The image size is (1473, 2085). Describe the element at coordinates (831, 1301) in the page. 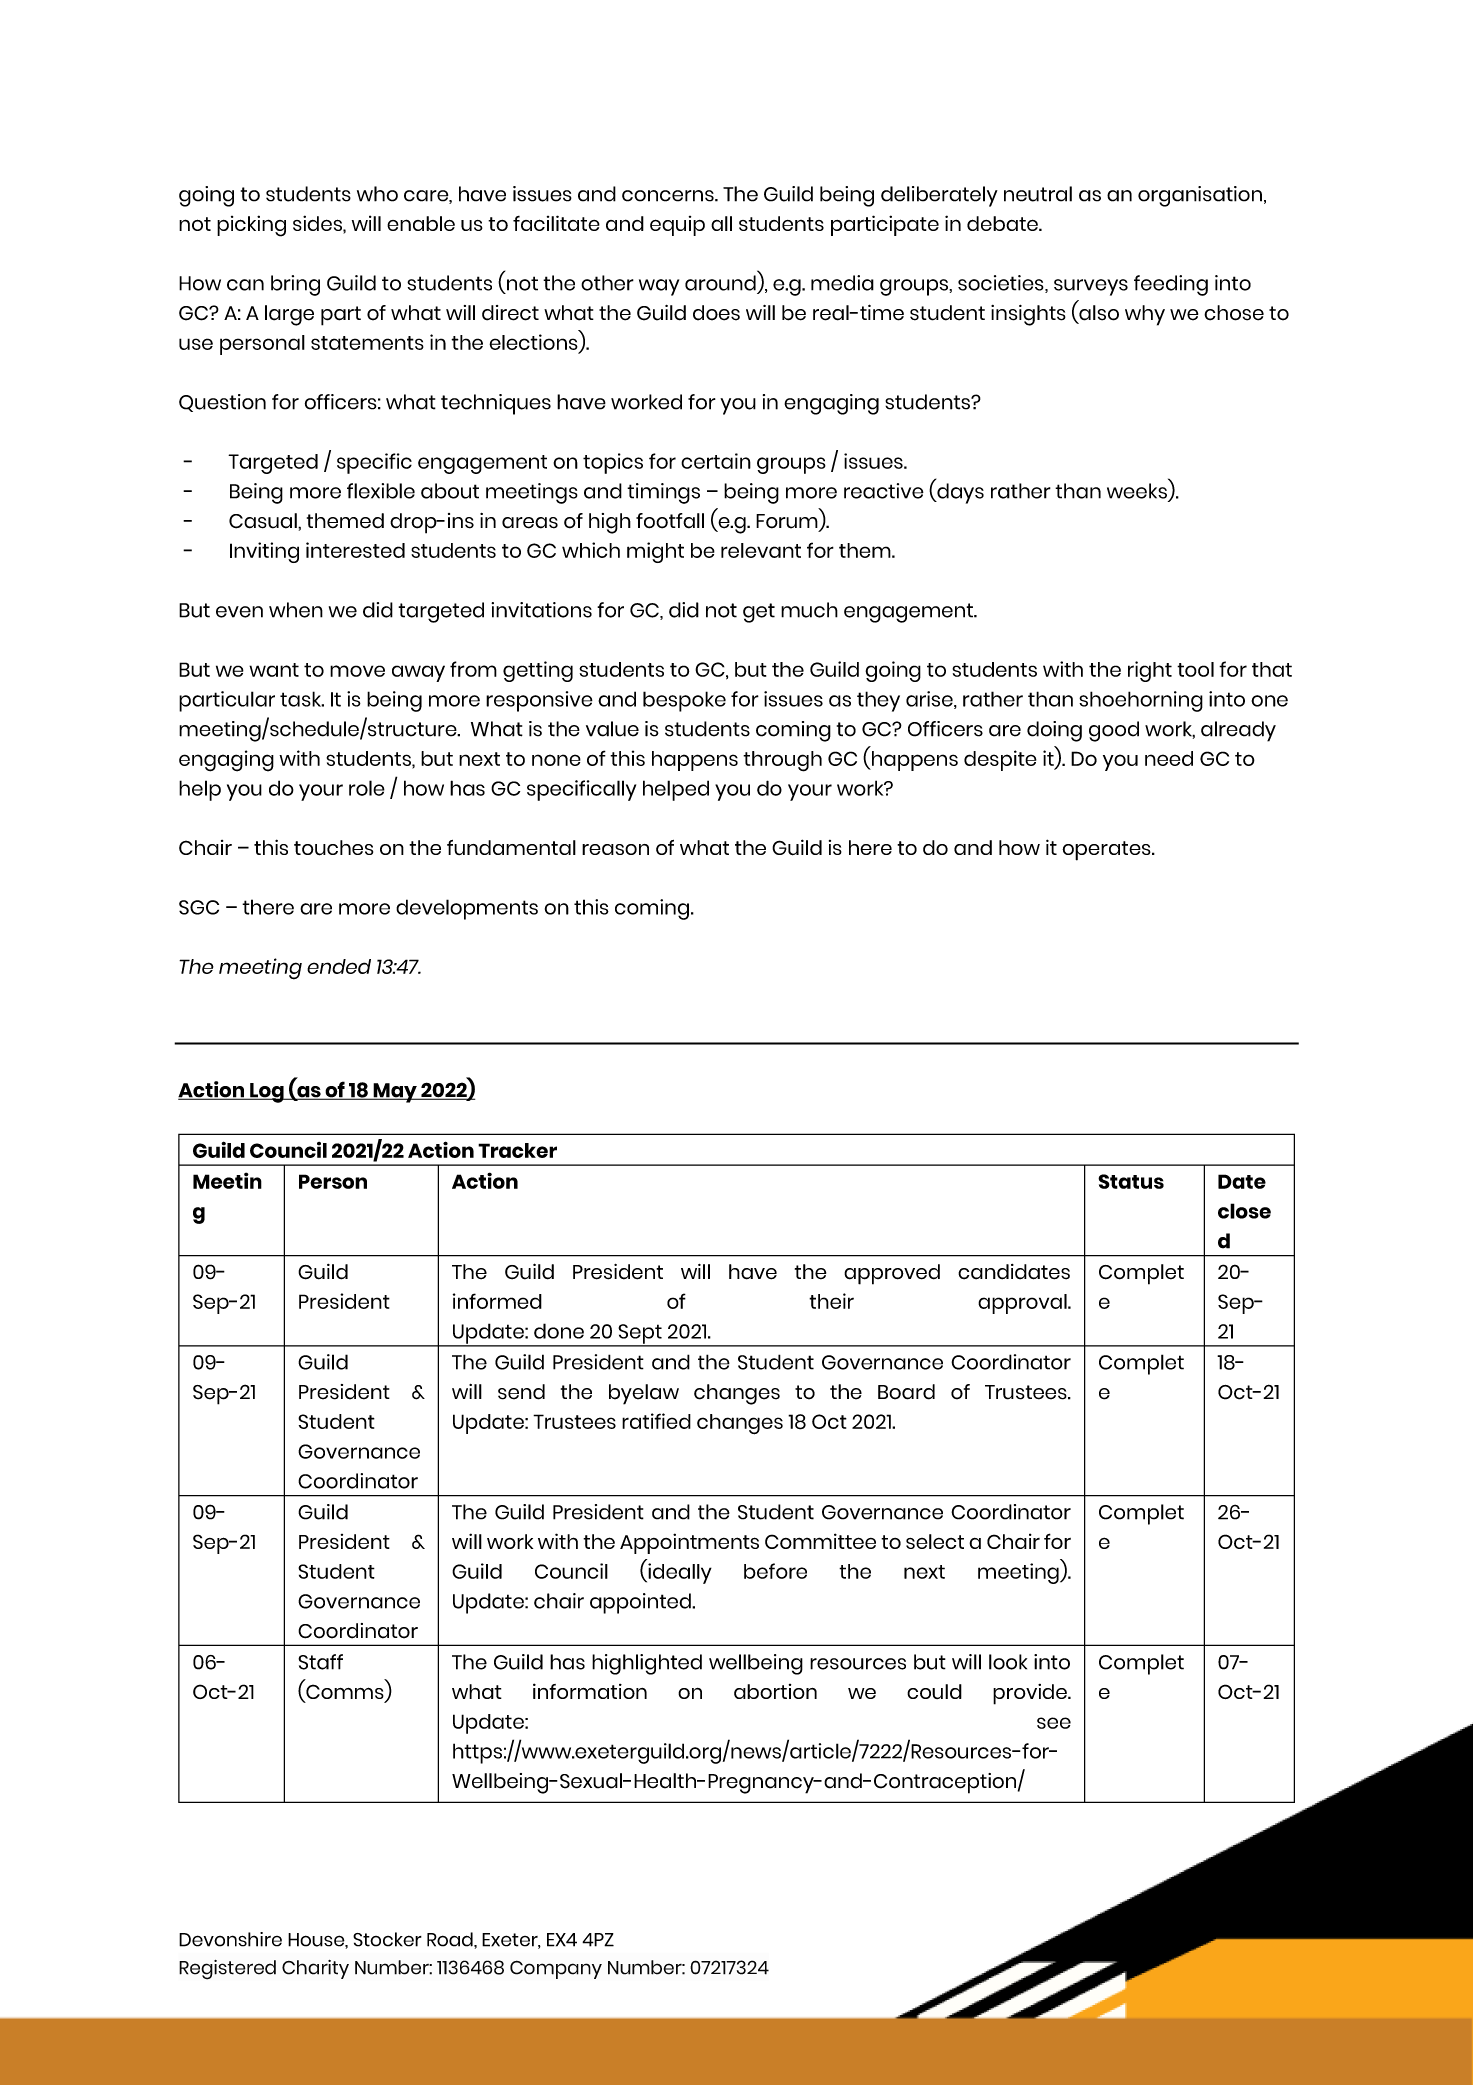

I see `their` at that location.
